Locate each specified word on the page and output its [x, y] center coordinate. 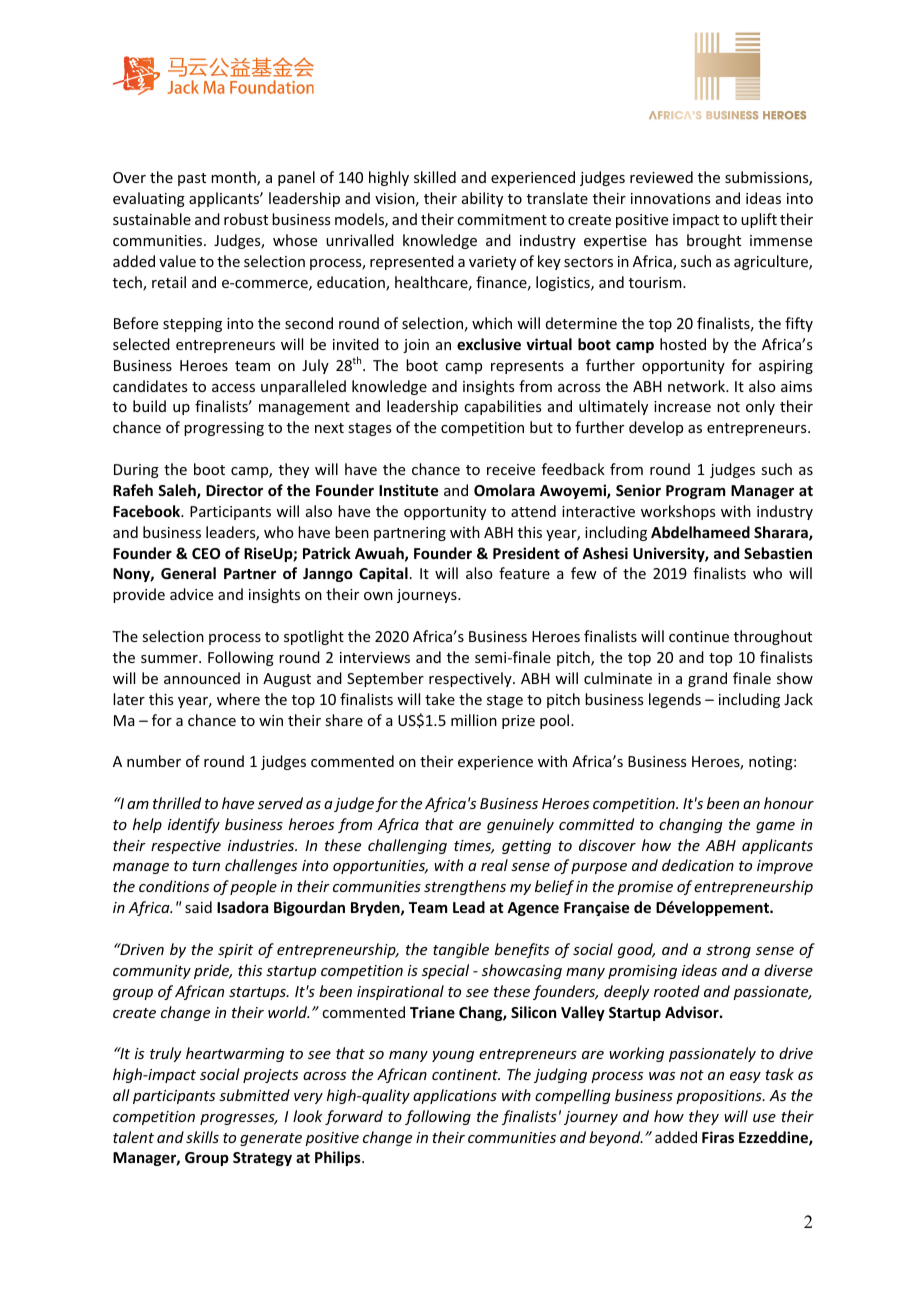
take [440, 699]
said [198, 907]
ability [482, 199]
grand [707, 679]
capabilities [502, 407]
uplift [759, 220]
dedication [698, 865]
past [192, 179]
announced [202, 678]
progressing [224, 429]
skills [202, 1137]
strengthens [465, 887]
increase [682, 406]
